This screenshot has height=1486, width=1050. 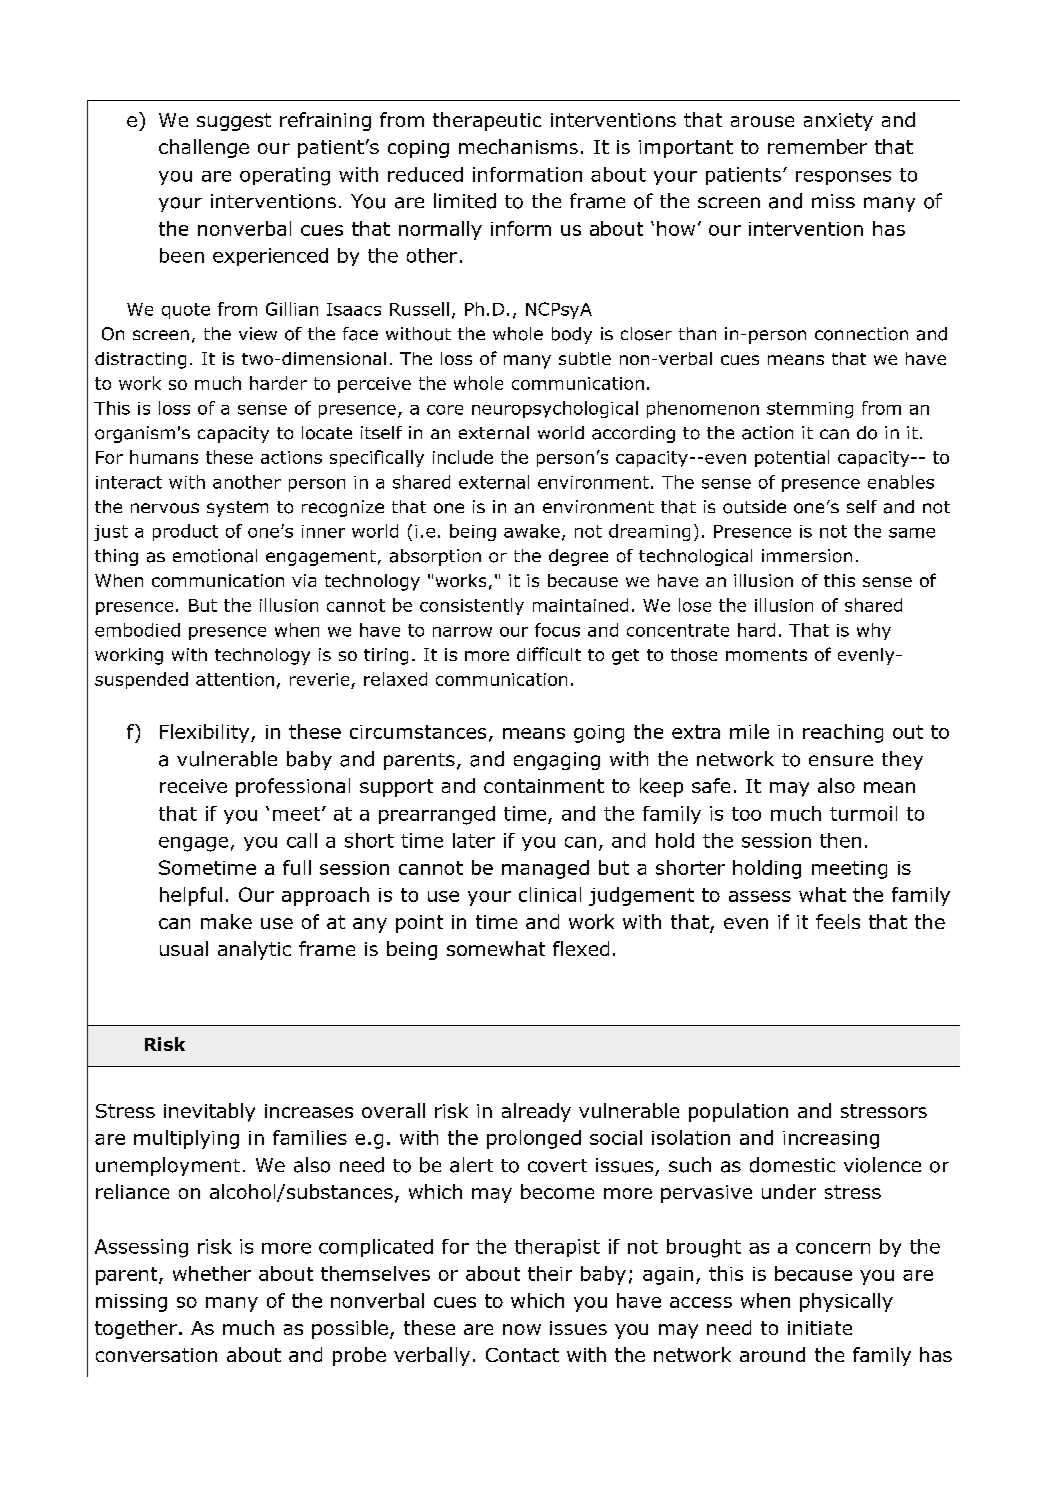 What do you see at coordinates (518, 146) in the screenshot?
I see `mechanisms` at bounding box center [518, 146].
